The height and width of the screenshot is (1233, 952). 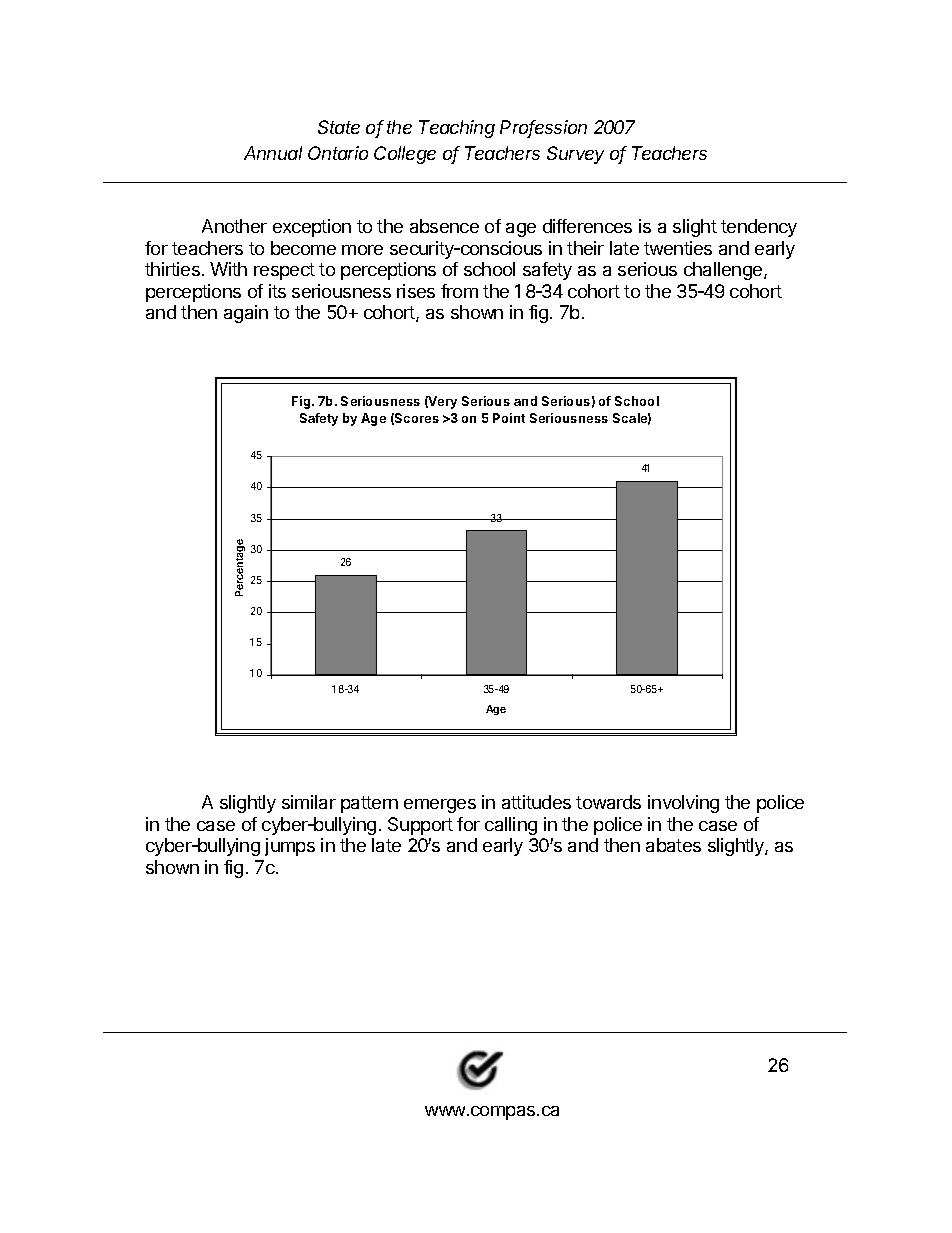 What do you see at coordinates (246, 314) in the screenshot?
I see `again` at bounding box center [246, 314].
